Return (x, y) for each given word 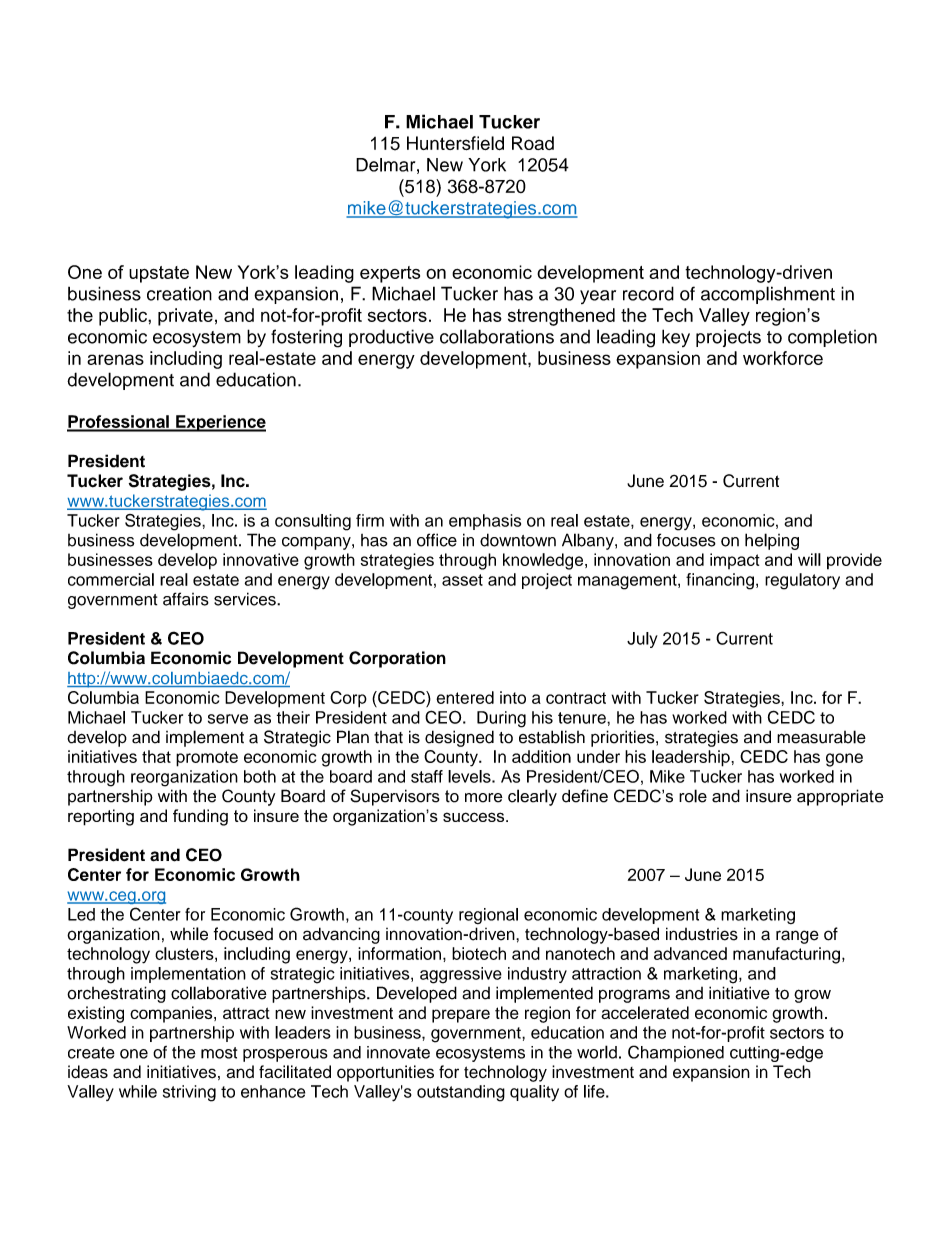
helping (772, 541)
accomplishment (768, 295)
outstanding (461, 1093)
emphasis (485, 522)
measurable (821, 737)
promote (207, 759)
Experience (220, 423)
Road (533, 143)
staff (427, 776)
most (219, 1053)
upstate (159, 274)
